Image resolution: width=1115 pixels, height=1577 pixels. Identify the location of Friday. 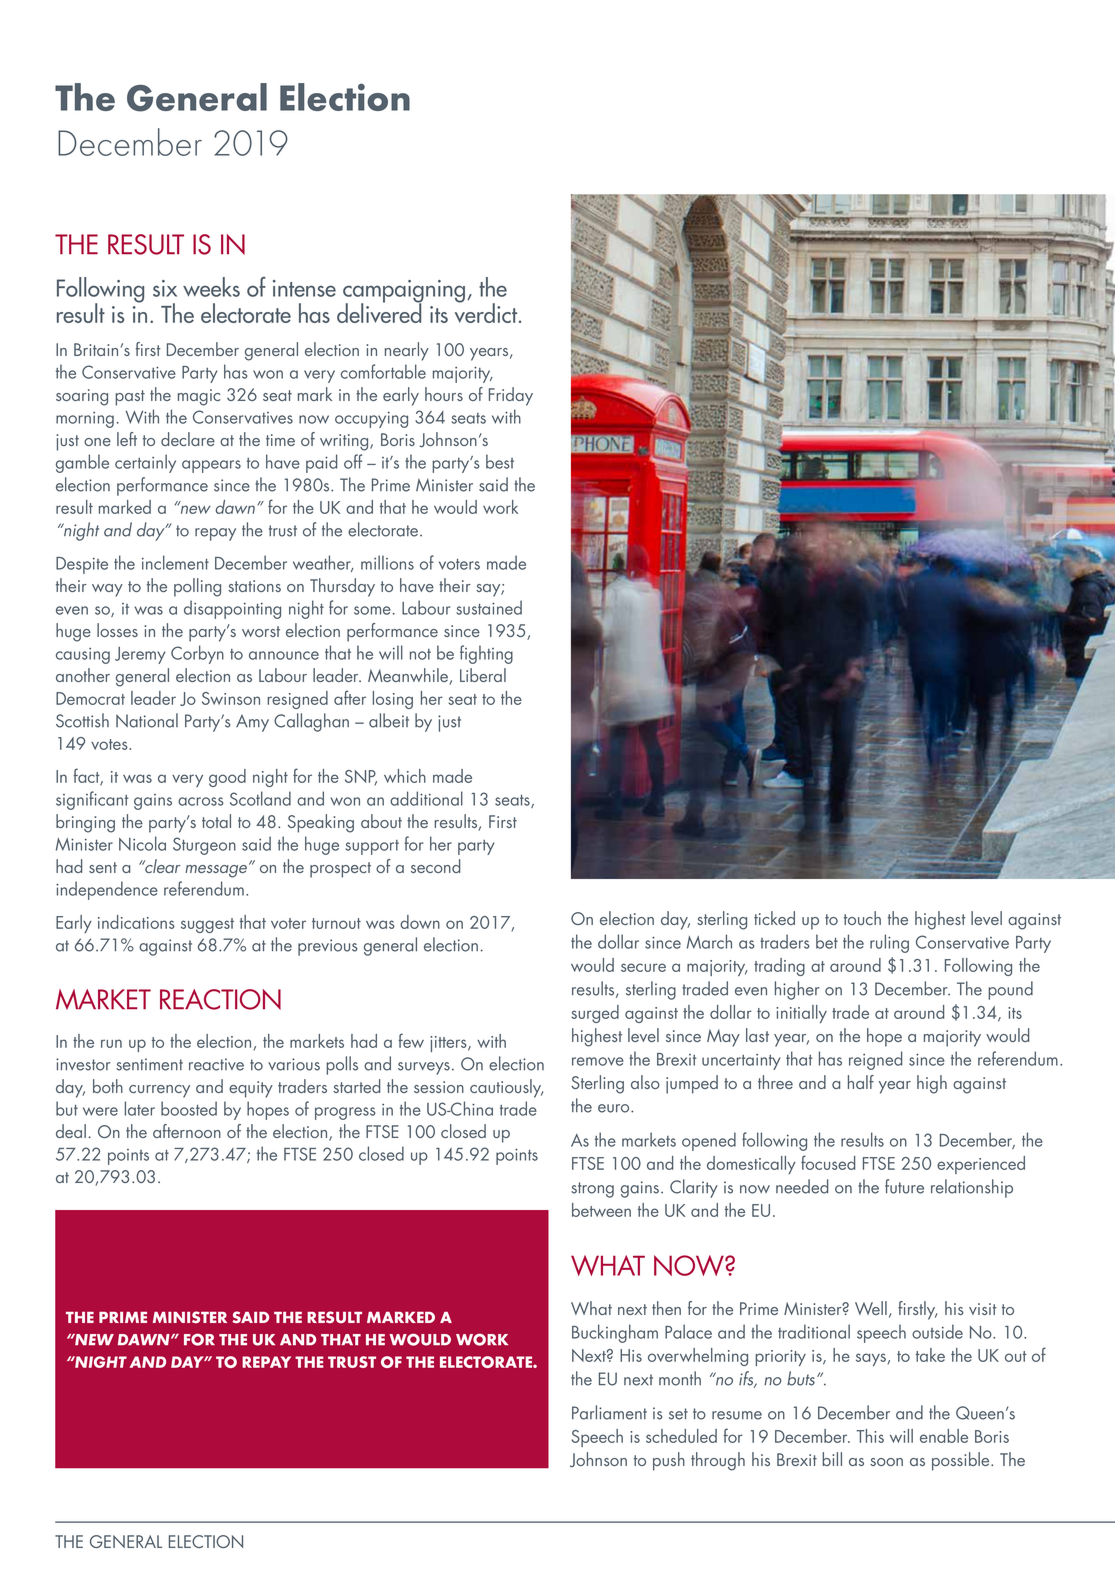
(511, 396).
